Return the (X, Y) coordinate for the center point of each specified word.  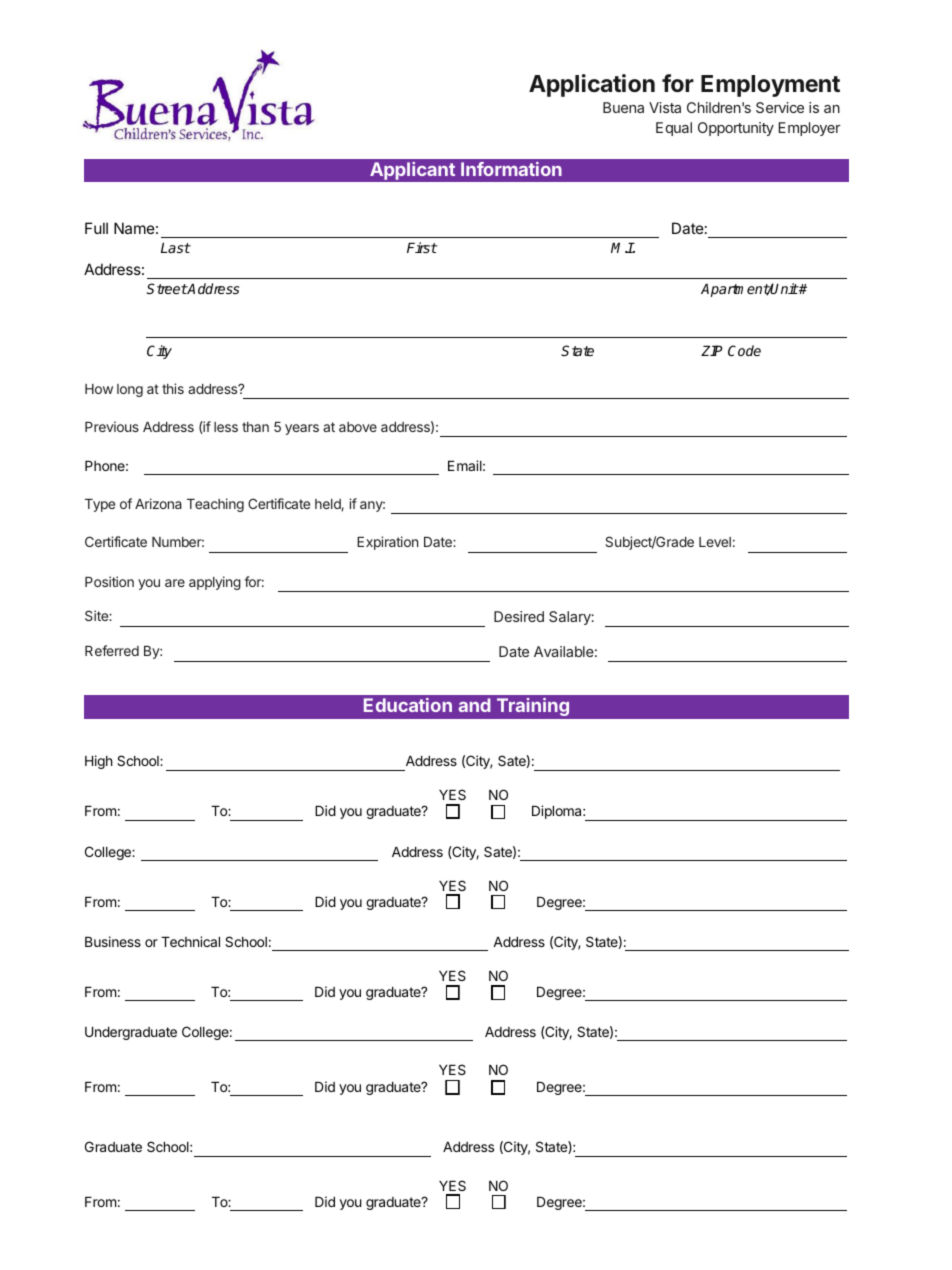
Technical (190, 941)
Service (780, 107)
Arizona (158, 503)
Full (96, 228)
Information (511, 169)
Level (715, 542)
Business (113, 941)
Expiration (387, 543)
